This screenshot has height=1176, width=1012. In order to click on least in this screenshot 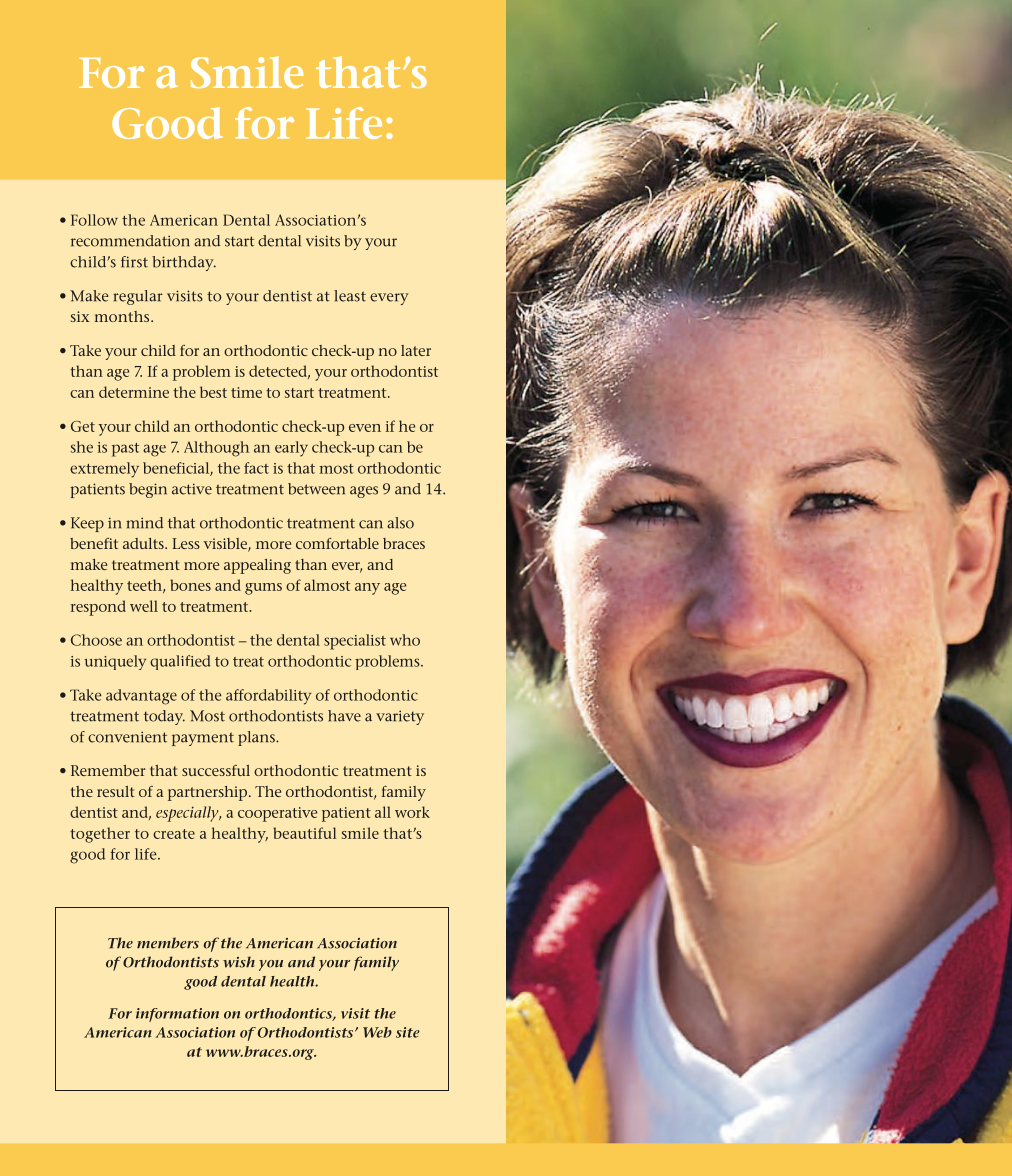, I will do `click(350, 296)`.
